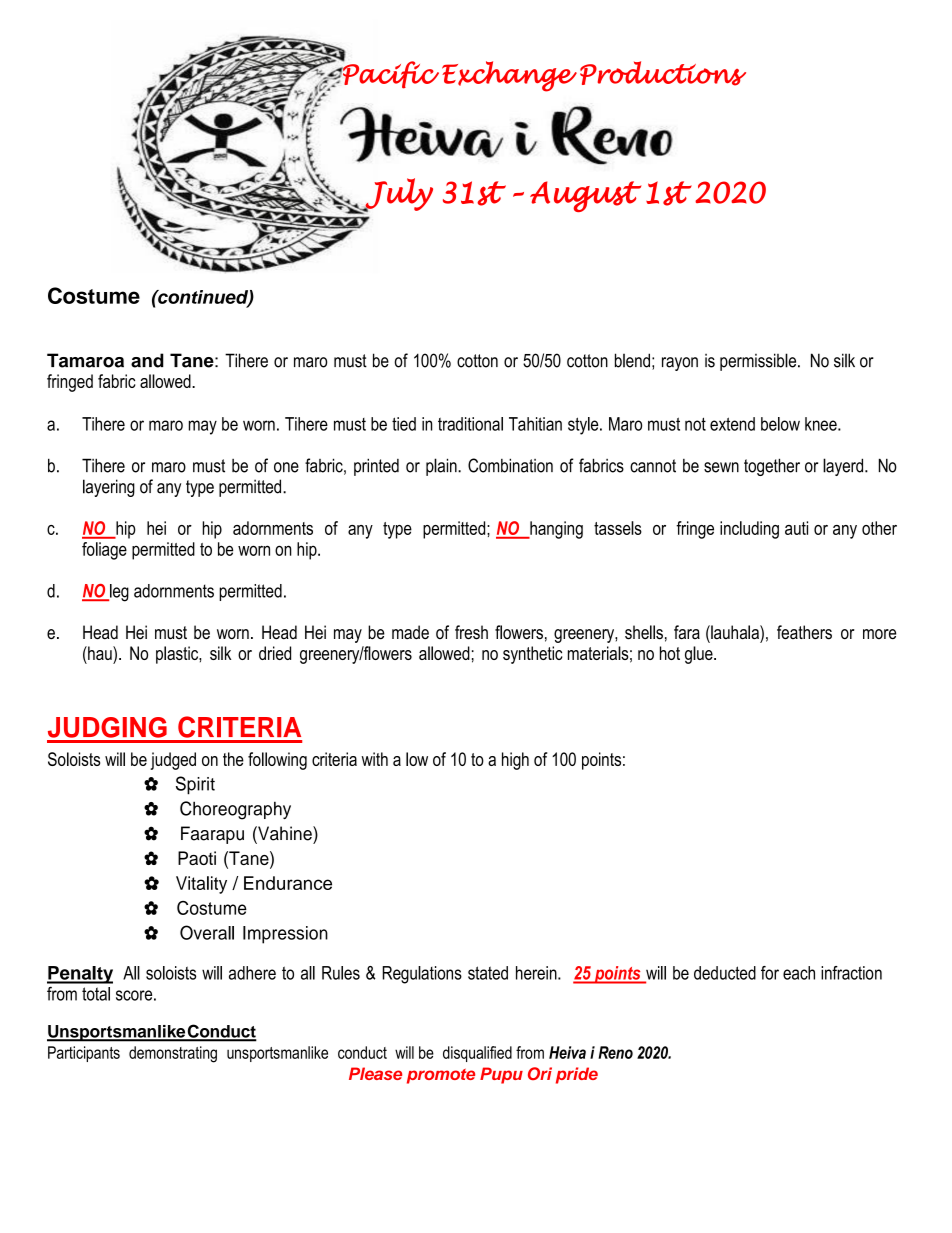 The image size is (952, 1233). I want to click on blend, so click(632, 360).
